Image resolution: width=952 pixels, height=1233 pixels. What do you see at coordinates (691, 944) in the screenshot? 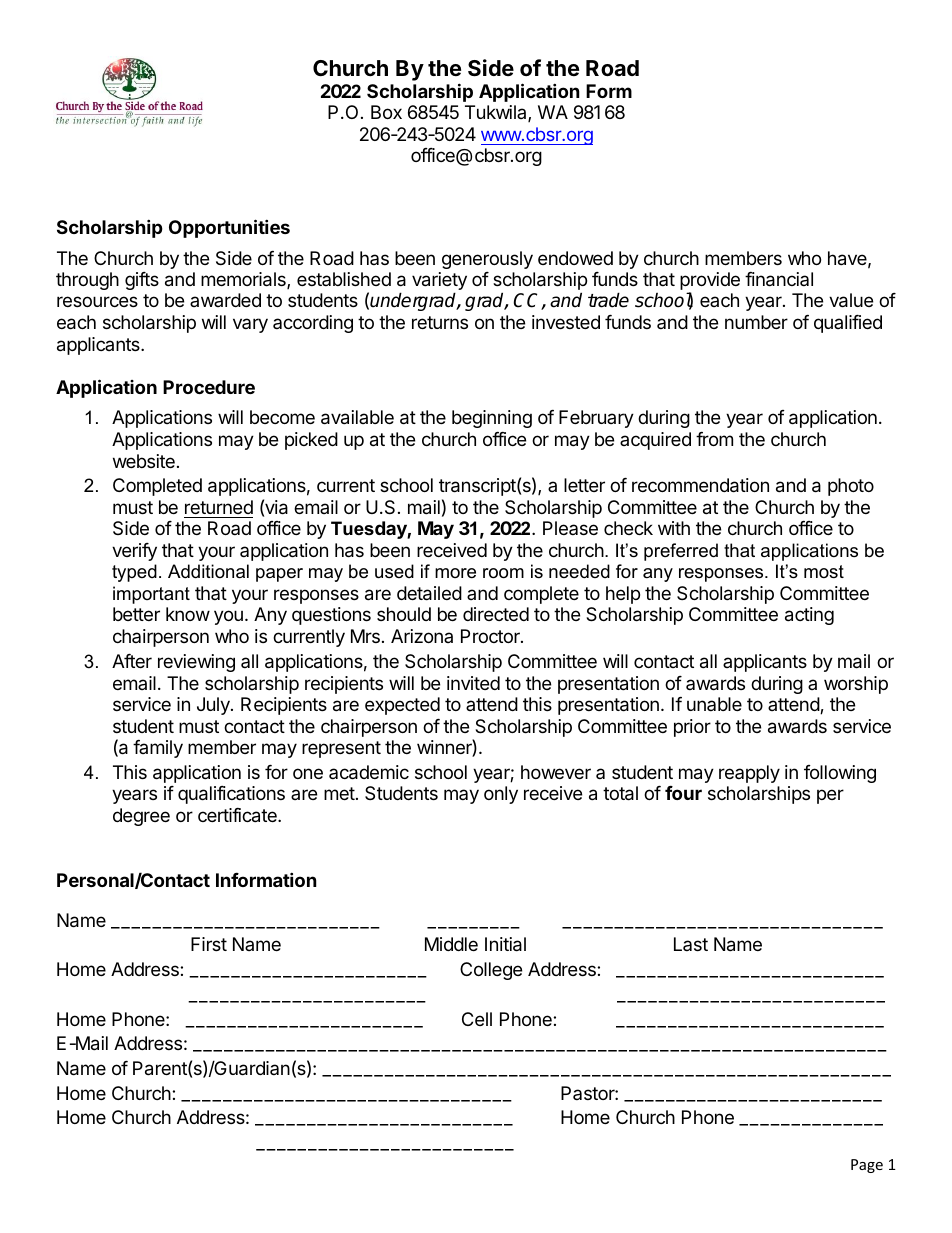
I see `Last` at bounding box center [691, 944].
